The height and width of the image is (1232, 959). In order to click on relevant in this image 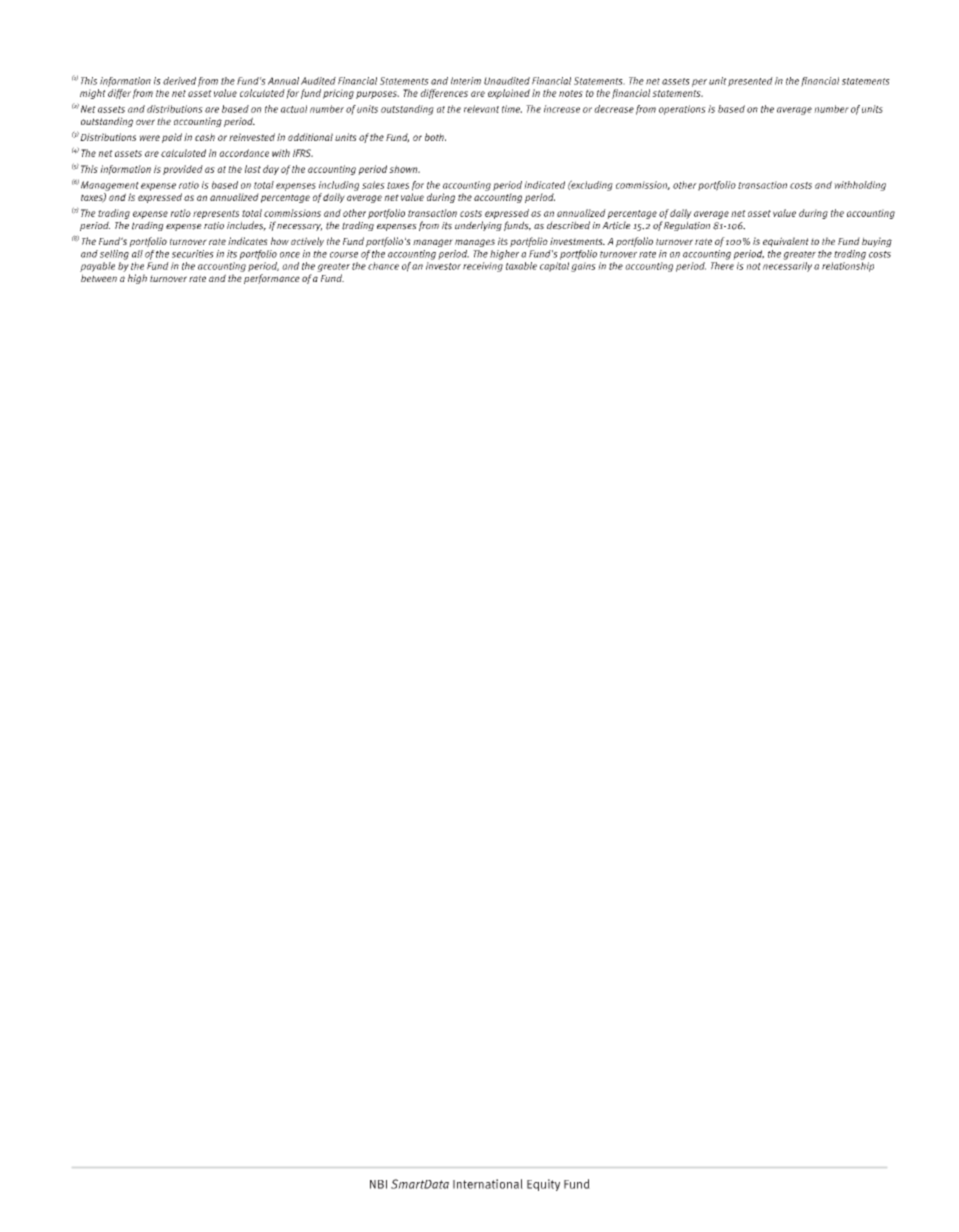, I will do `click(481, 109)`.
